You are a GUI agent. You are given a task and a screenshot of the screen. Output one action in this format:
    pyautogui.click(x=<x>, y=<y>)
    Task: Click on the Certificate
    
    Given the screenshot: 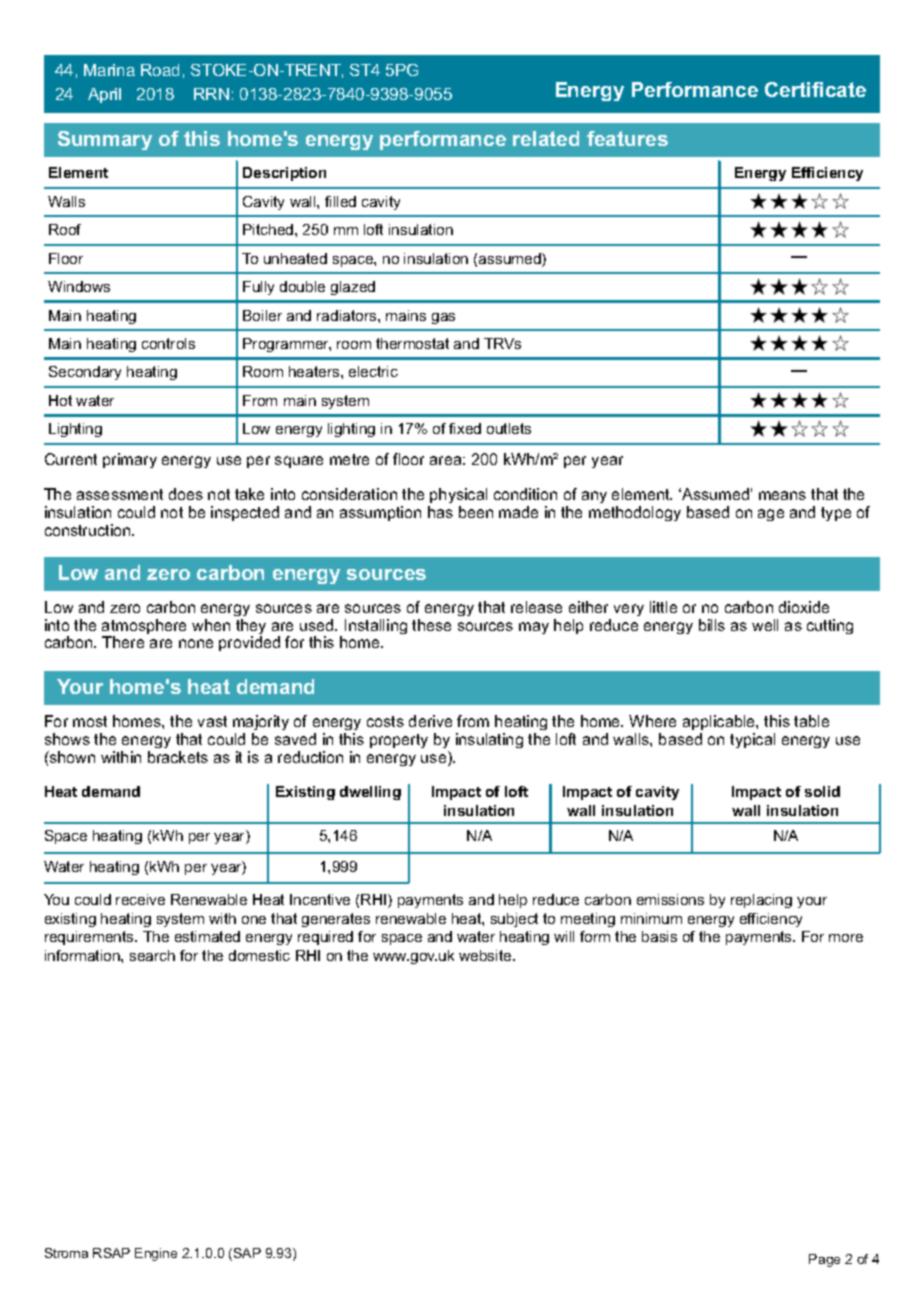 What is the action you would take?
    pyautogui.click(x=815, y=89)
